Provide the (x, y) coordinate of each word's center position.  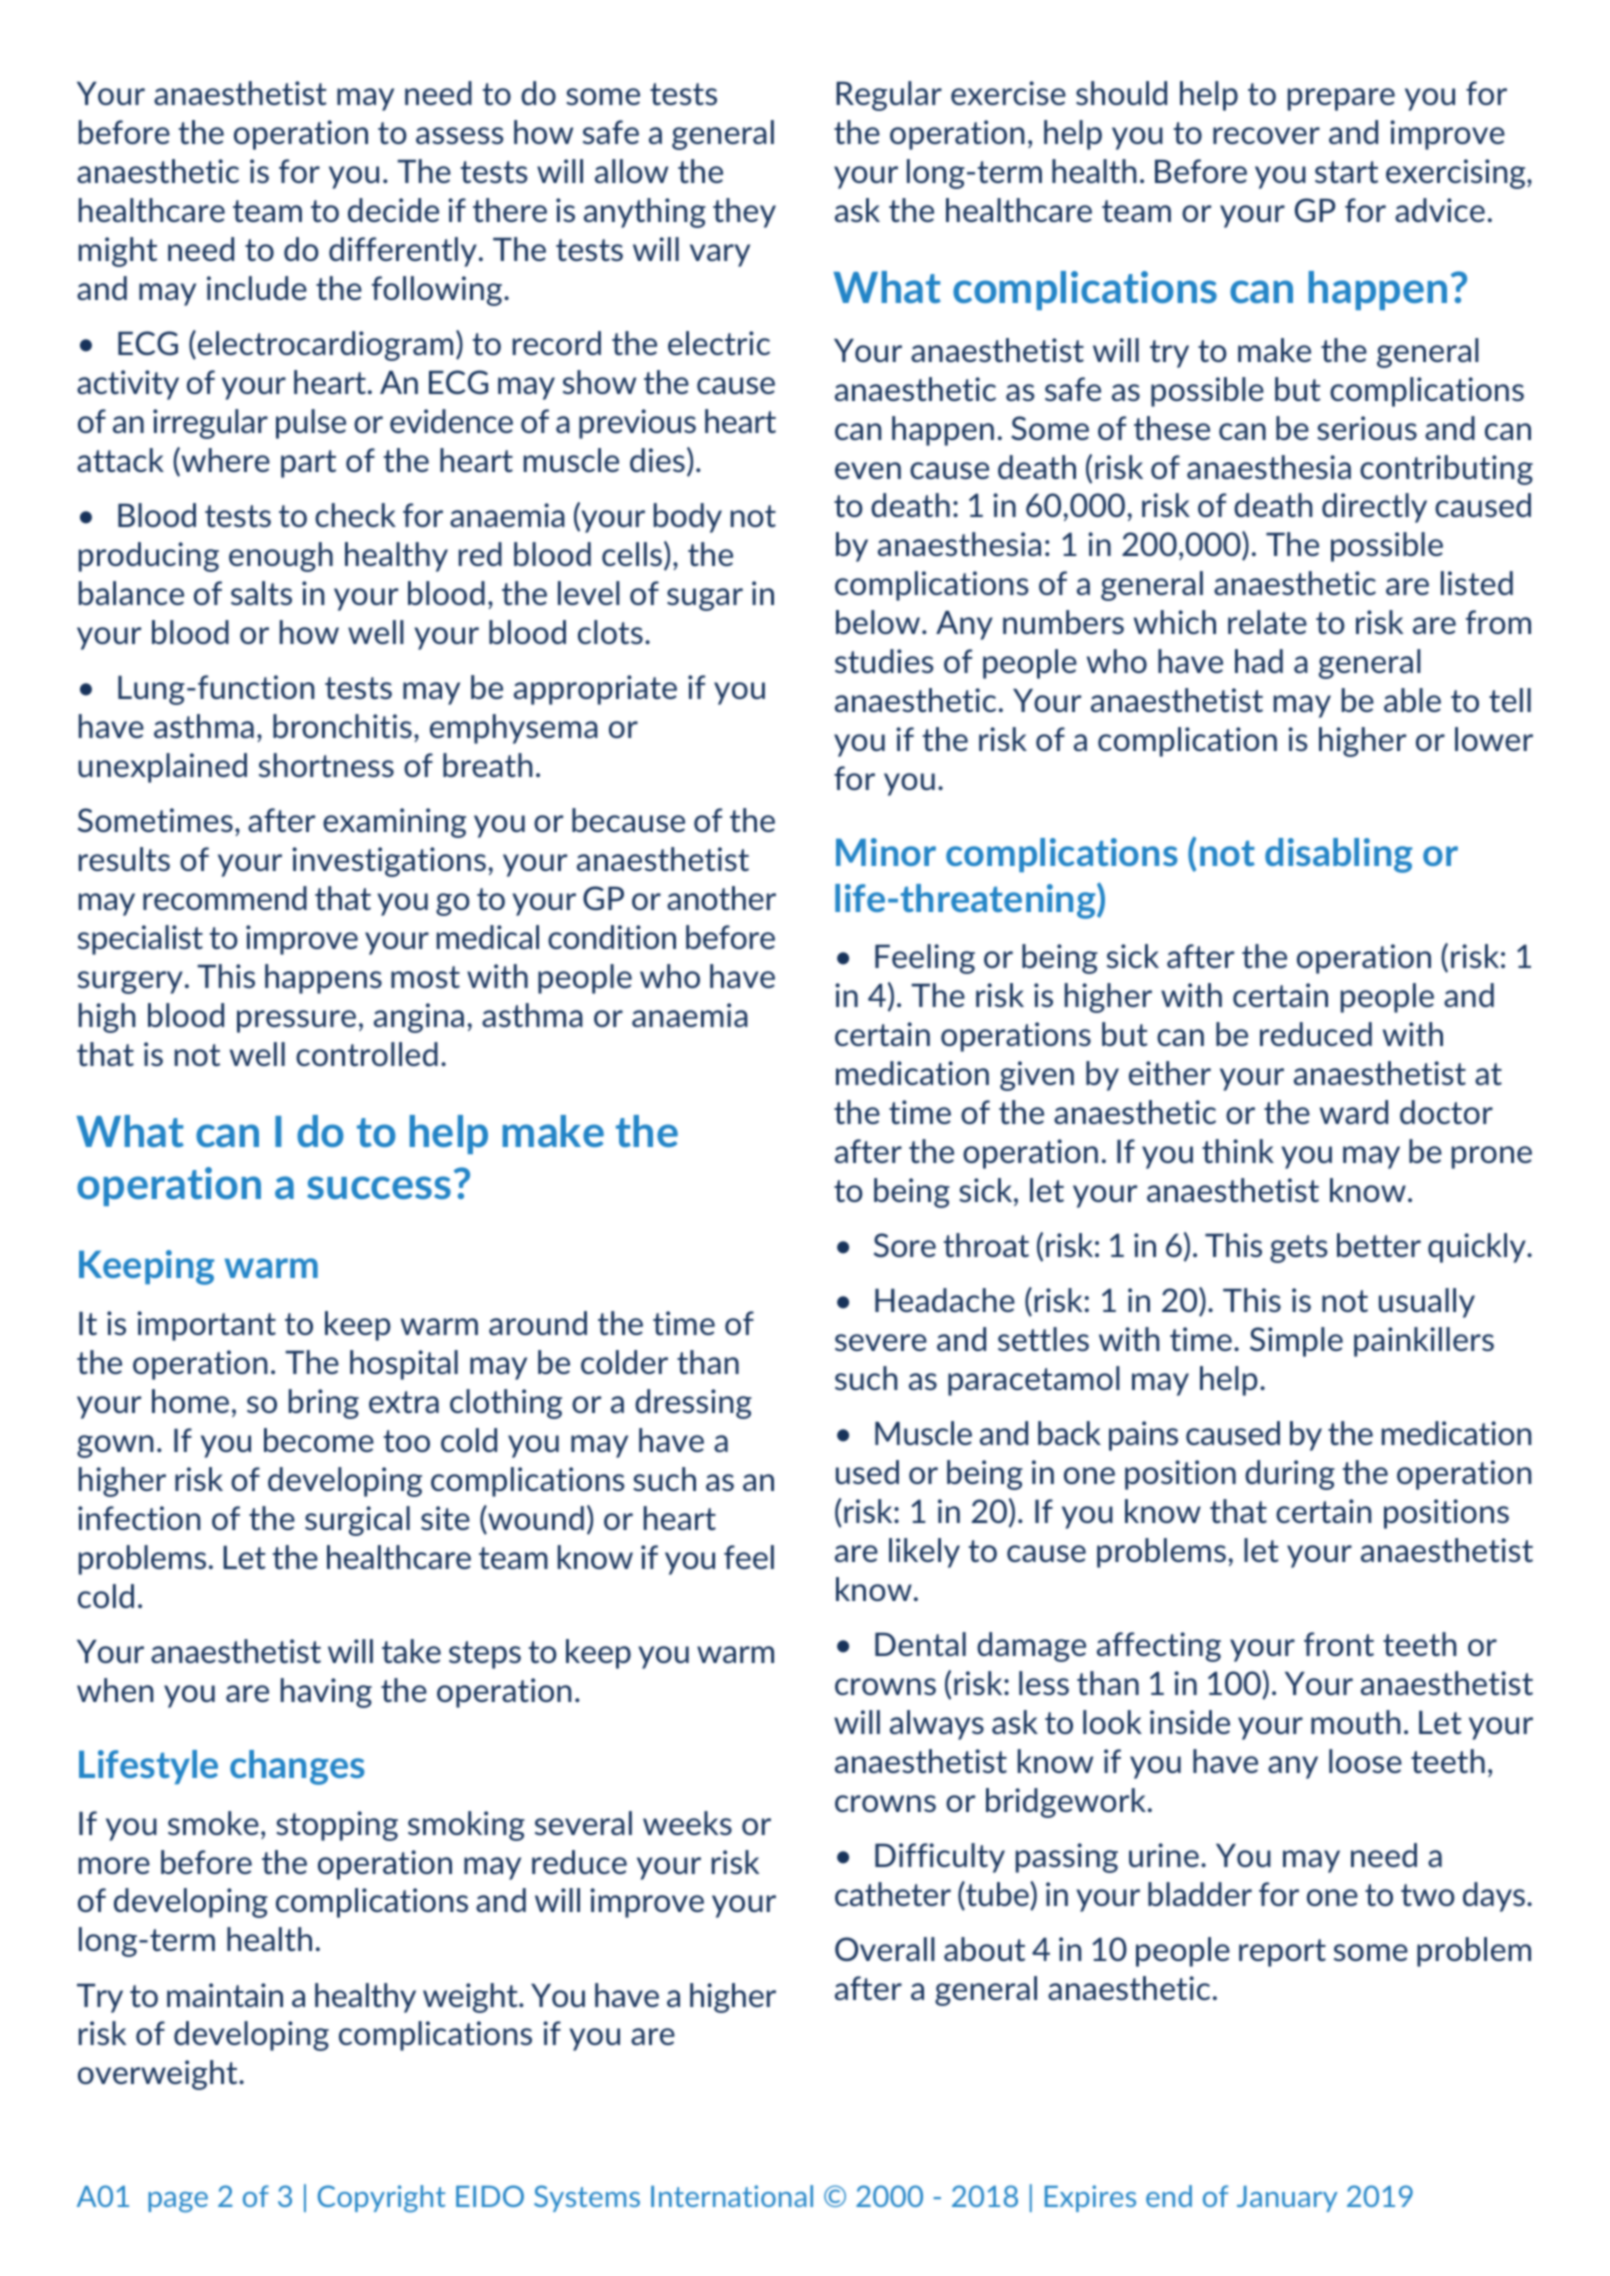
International (732, 2196)
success (379, 1187)
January (1287, 2199)
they (744, 213)
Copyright (382, 2199)
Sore (905, 1245)
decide (393, 210)
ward (1354, 1112)
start (1346, 172)
